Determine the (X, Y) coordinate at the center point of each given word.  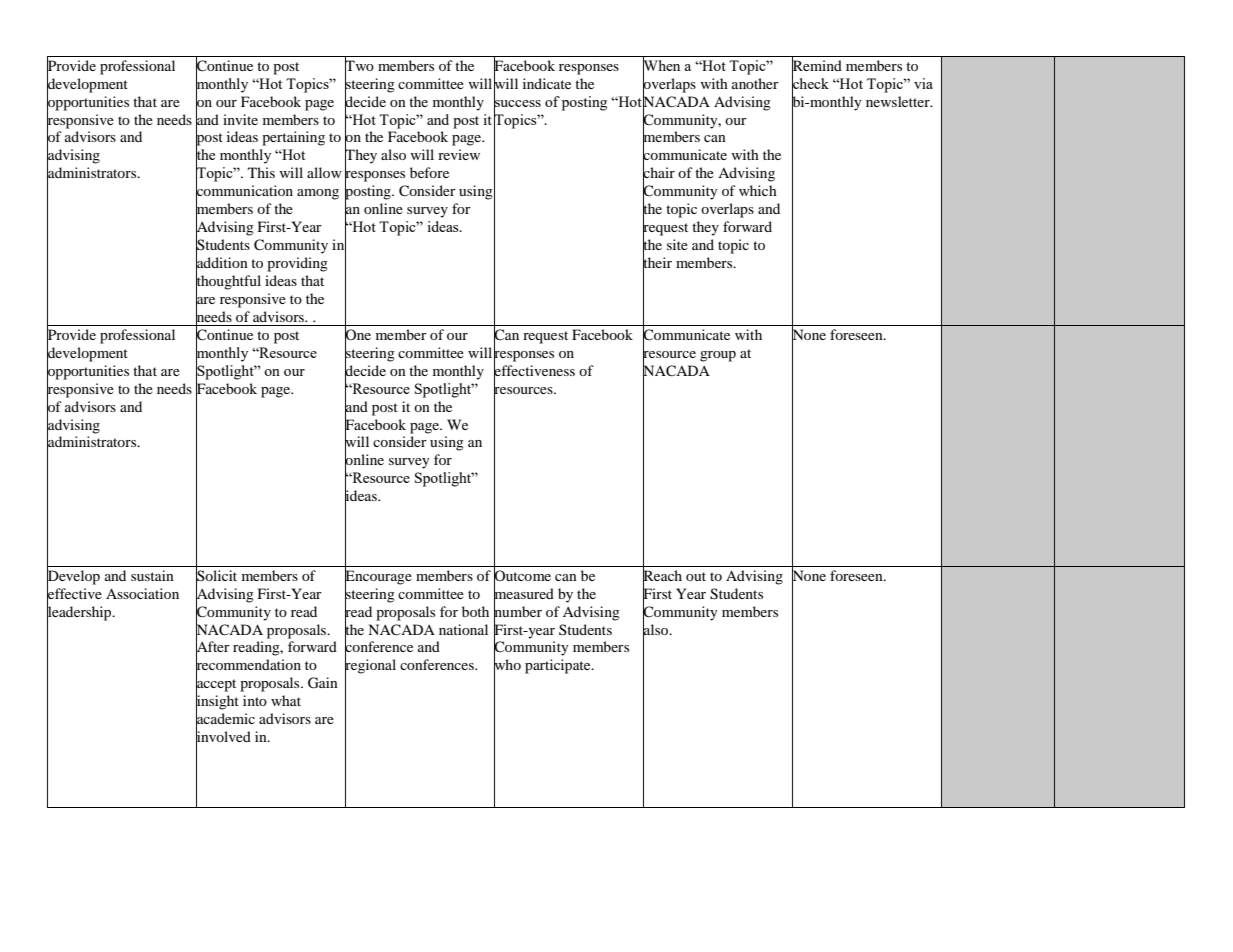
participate (559, 666)
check (810, 83)
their (657, 262)
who (507, 665)
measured (524, 593)
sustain (152, 575)
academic (225, 719)
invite (240, 119)
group (718, 356)
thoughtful (228, 282)
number (518, 611)
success (517, 103)
